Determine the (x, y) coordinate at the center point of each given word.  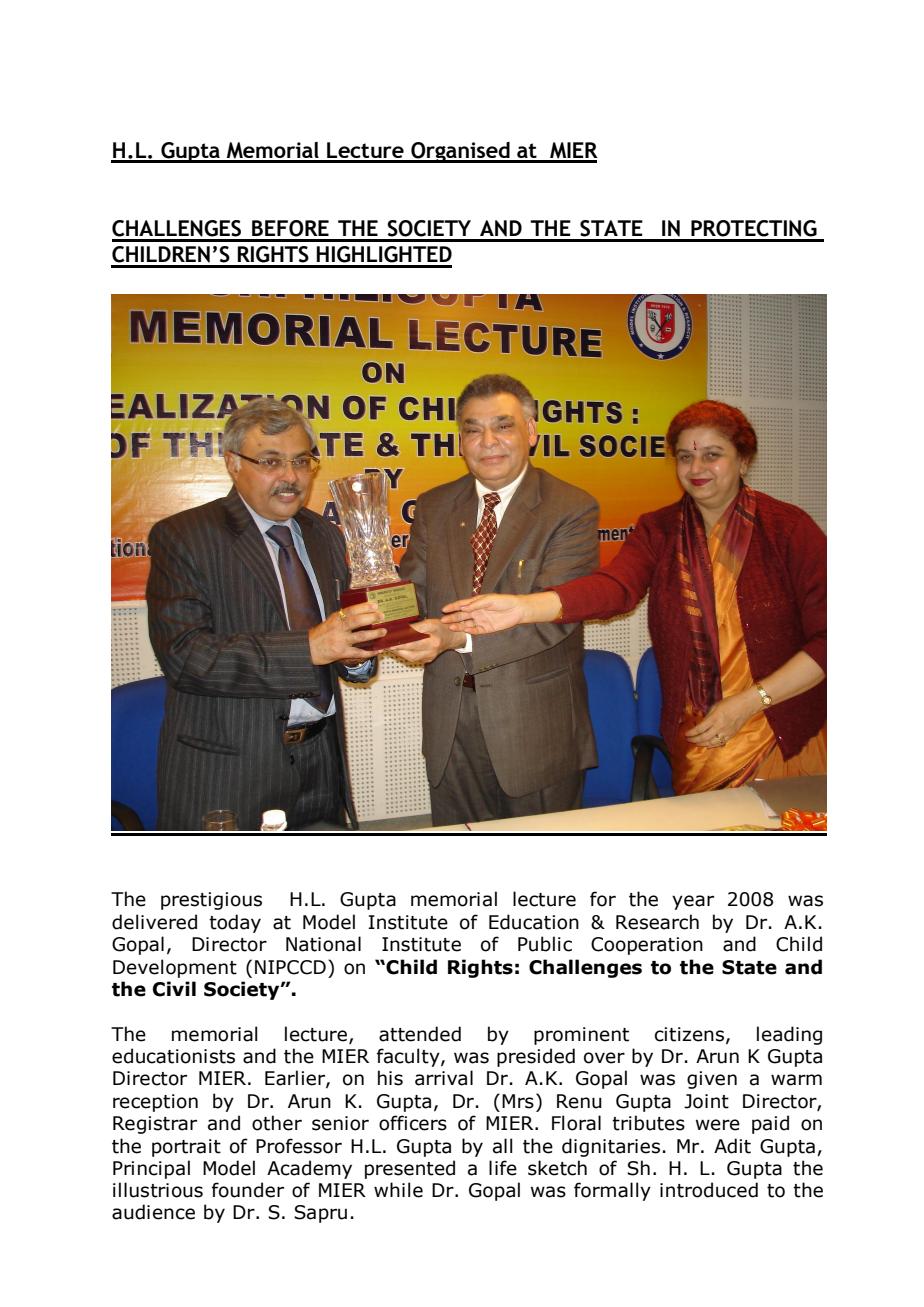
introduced (709, 1190)
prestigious (211, 901)
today (235, 923)
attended (420, 1034)
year (693, 902)
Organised (460, 152)
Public (545, 944)
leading (789, 1035)
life (503, 1168)
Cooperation (647, 946)
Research (657, 922)
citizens (689, 1034)
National (323, 944)
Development (175, 968)
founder (248, 1190)
